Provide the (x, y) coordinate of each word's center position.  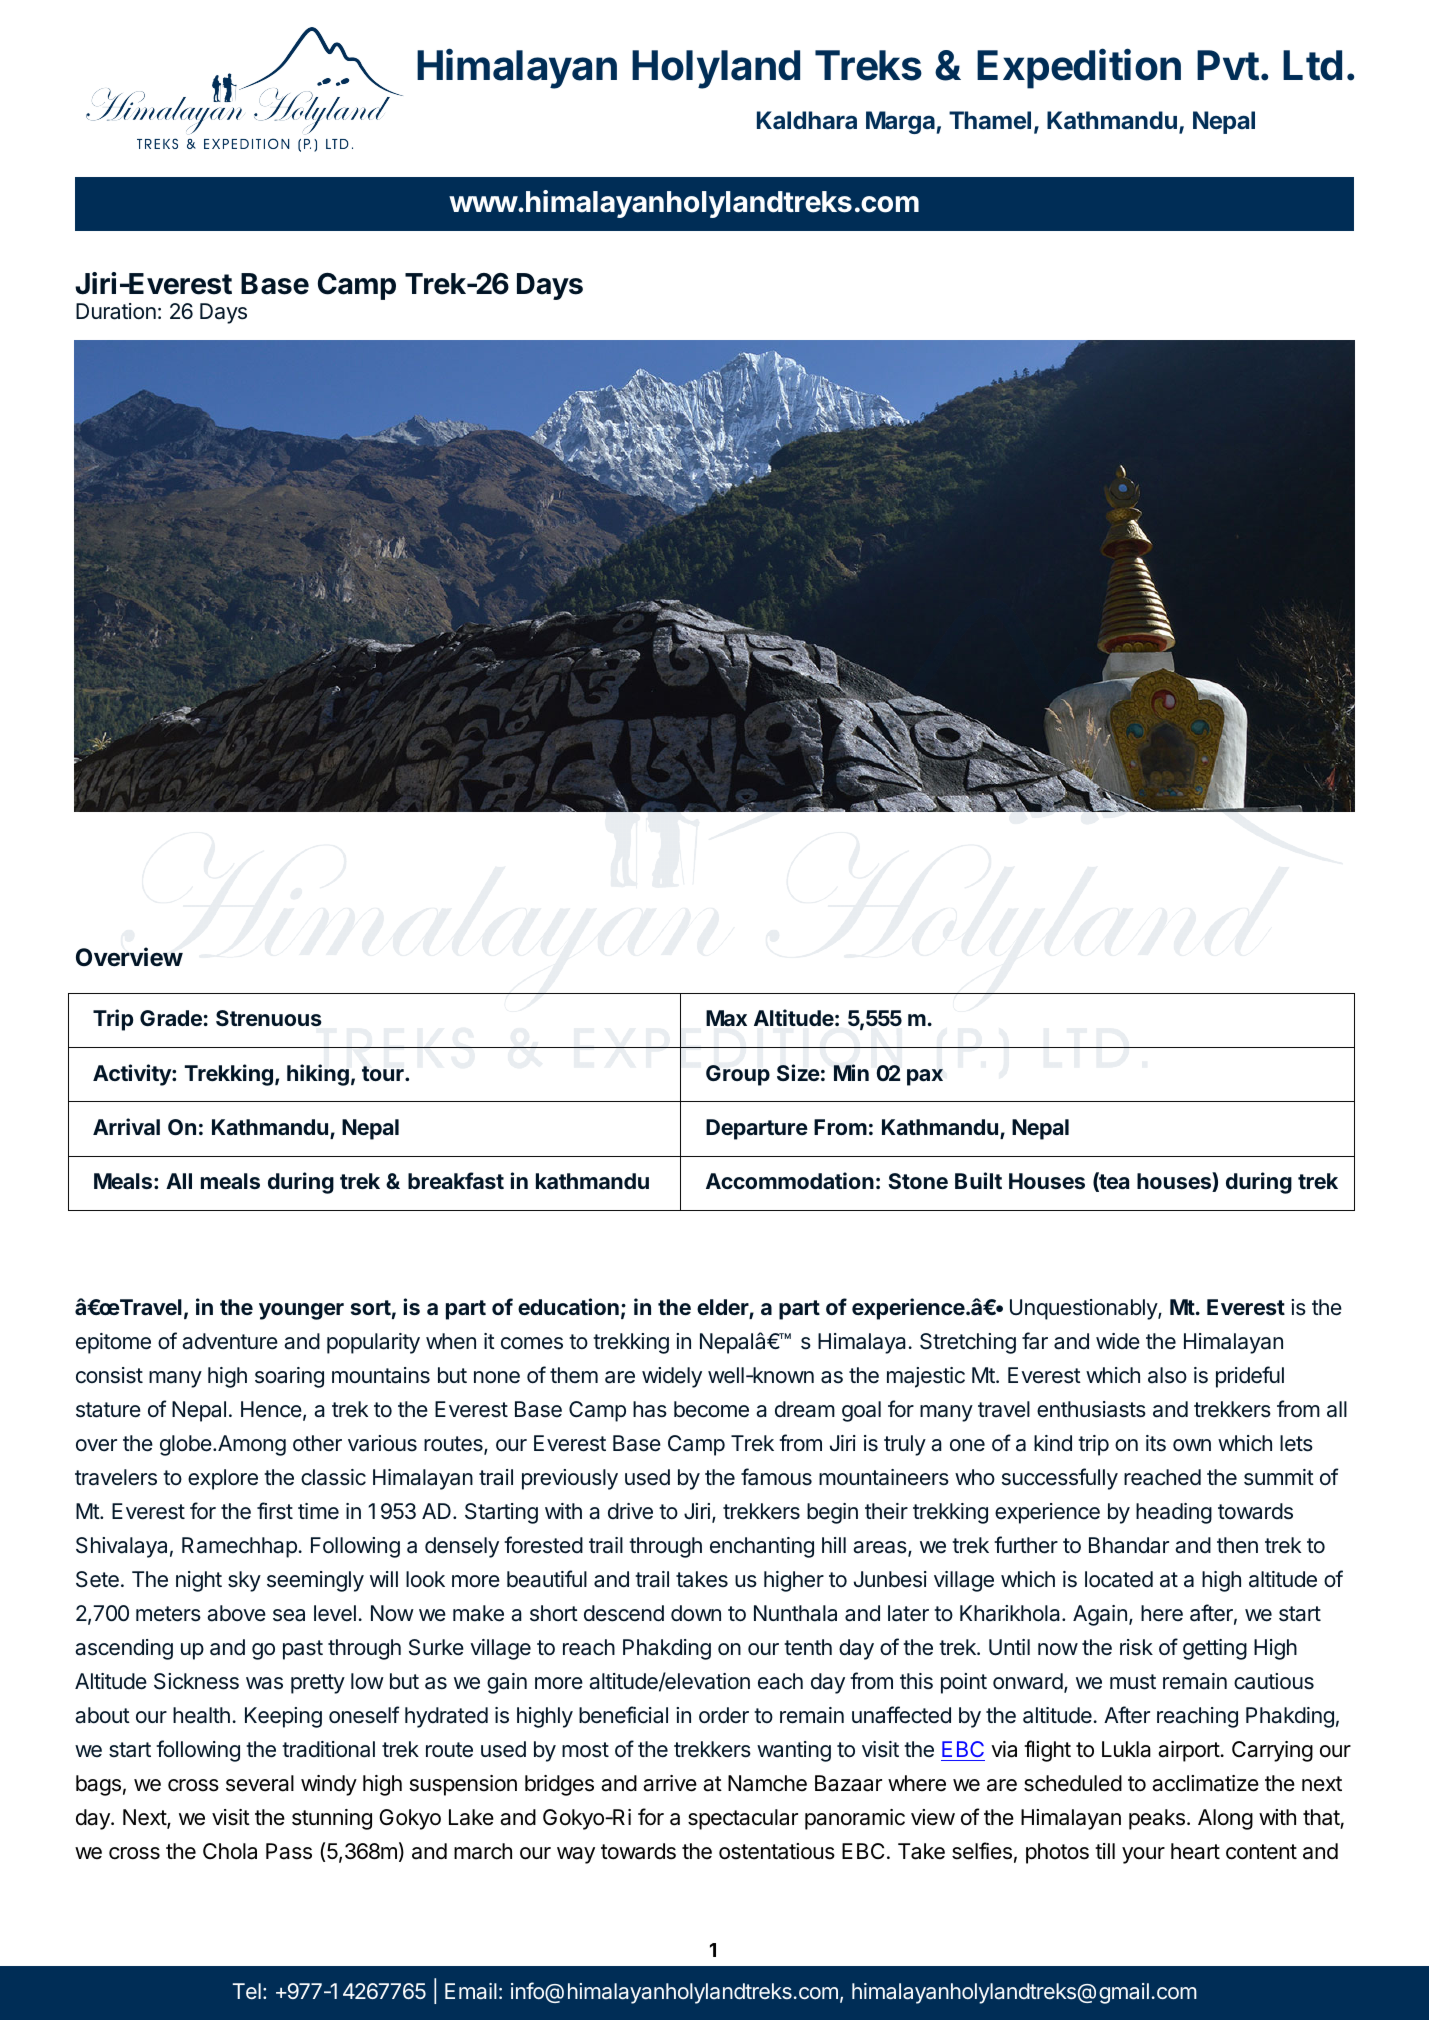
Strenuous (269, 1018)
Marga (900, 122)
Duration (116, 311)
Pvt (1228, 65)
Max (726, 1018)
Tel (247, 1991)
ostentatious (777, 1851)
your (1143, 1855)
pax (925, 1077)
